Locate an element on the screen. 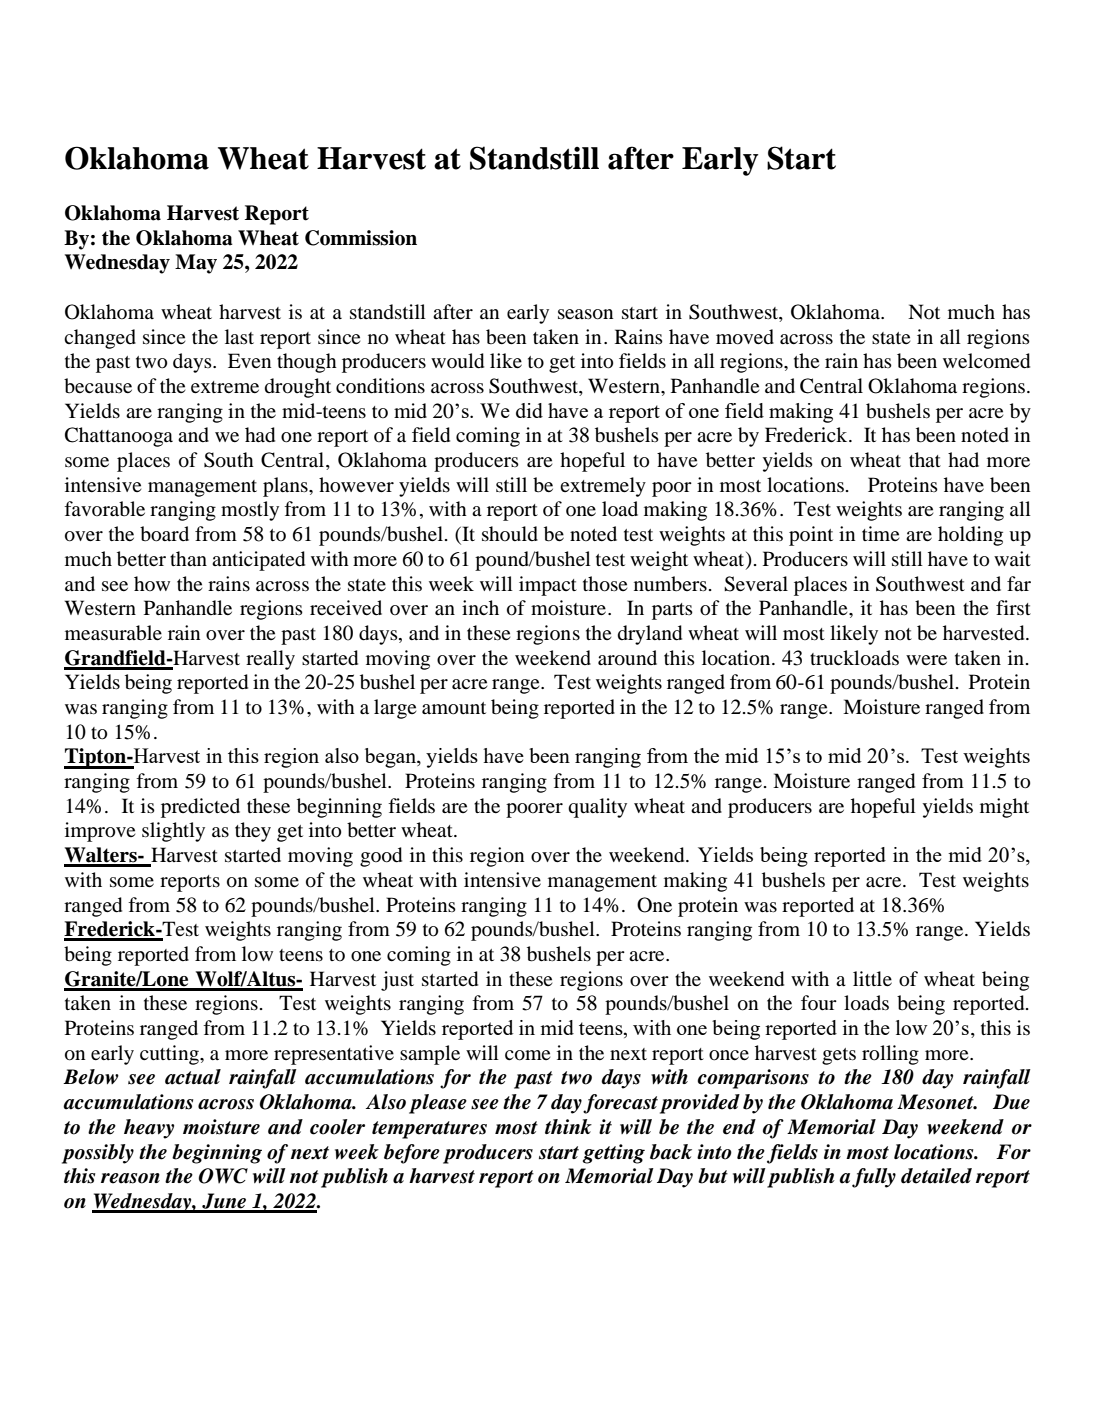  May is located at coordinates (196, 264).
